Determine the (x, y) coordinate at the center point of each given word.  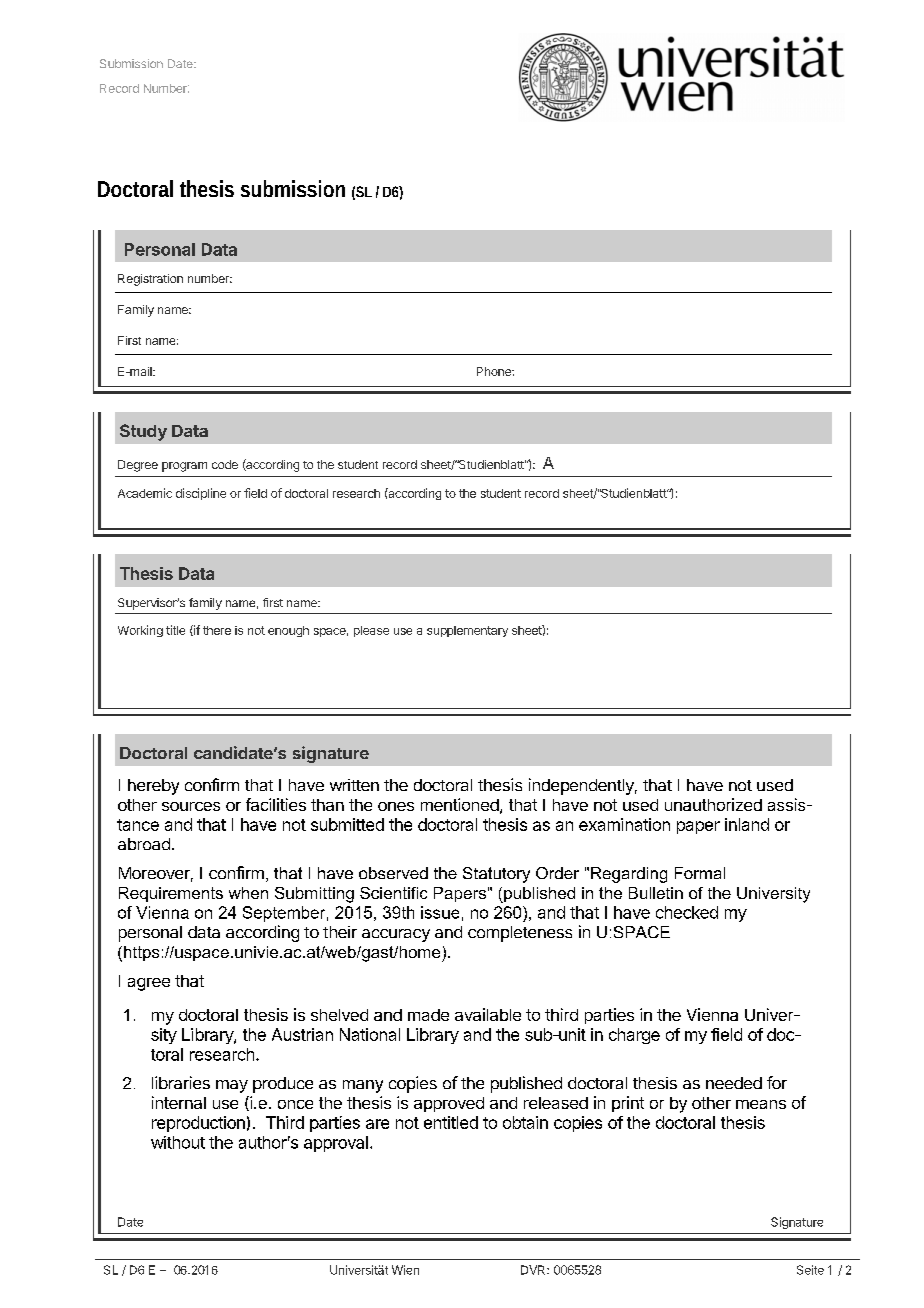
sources (191, 806)
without (178, 1142)
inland (747, 824)
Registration (150, 280)
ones (396, 806)
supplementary (467, 631)
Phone (495, 371)
